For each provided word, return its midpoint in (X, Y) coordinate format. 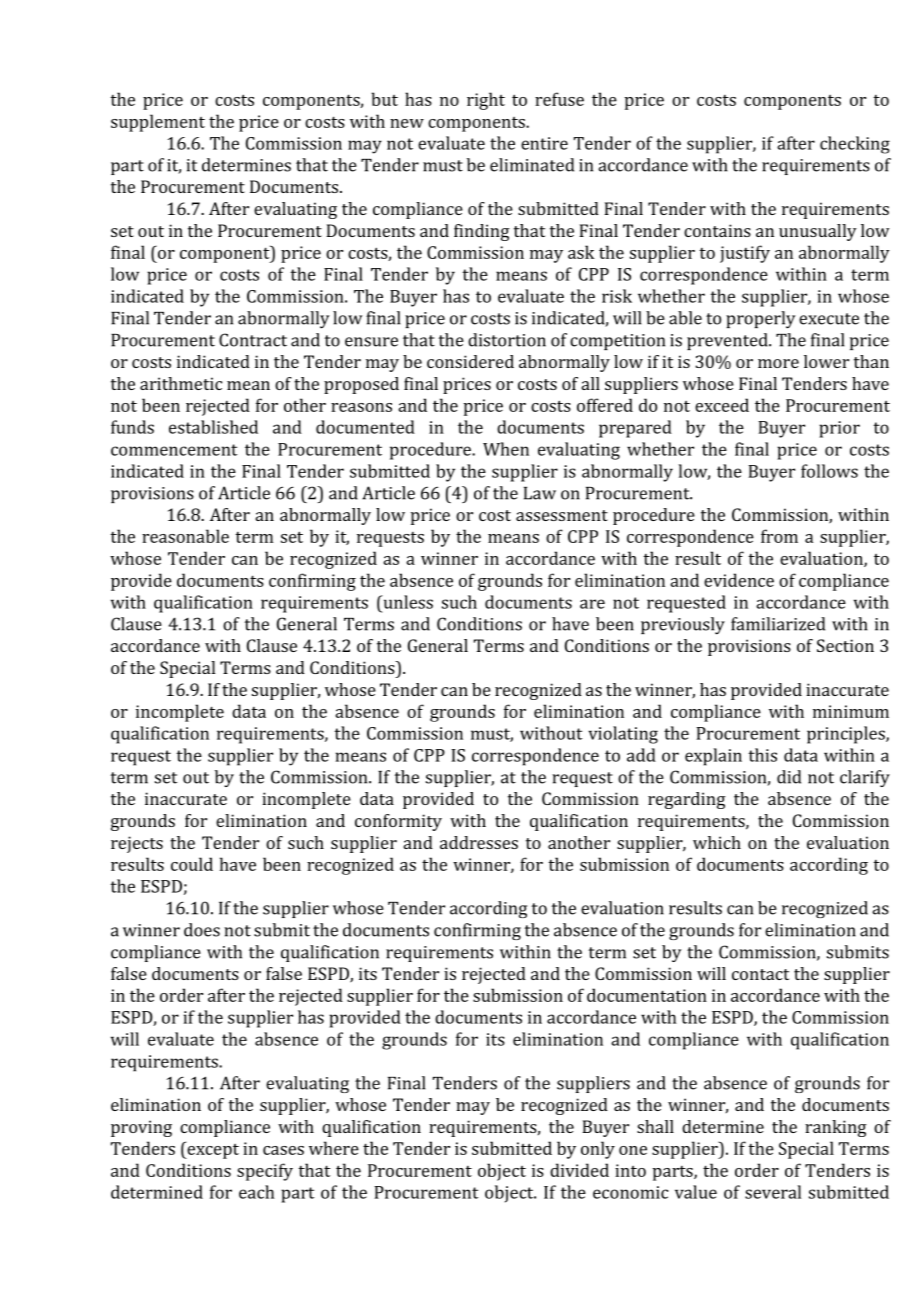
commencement (174, 450)
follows (829, 471)
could (192, 864)
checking (855, 145)
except (212, 1150)
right (486, 101)
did (789, 777)
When (506, 449)
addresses (479, 842)
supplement (158, 123)
